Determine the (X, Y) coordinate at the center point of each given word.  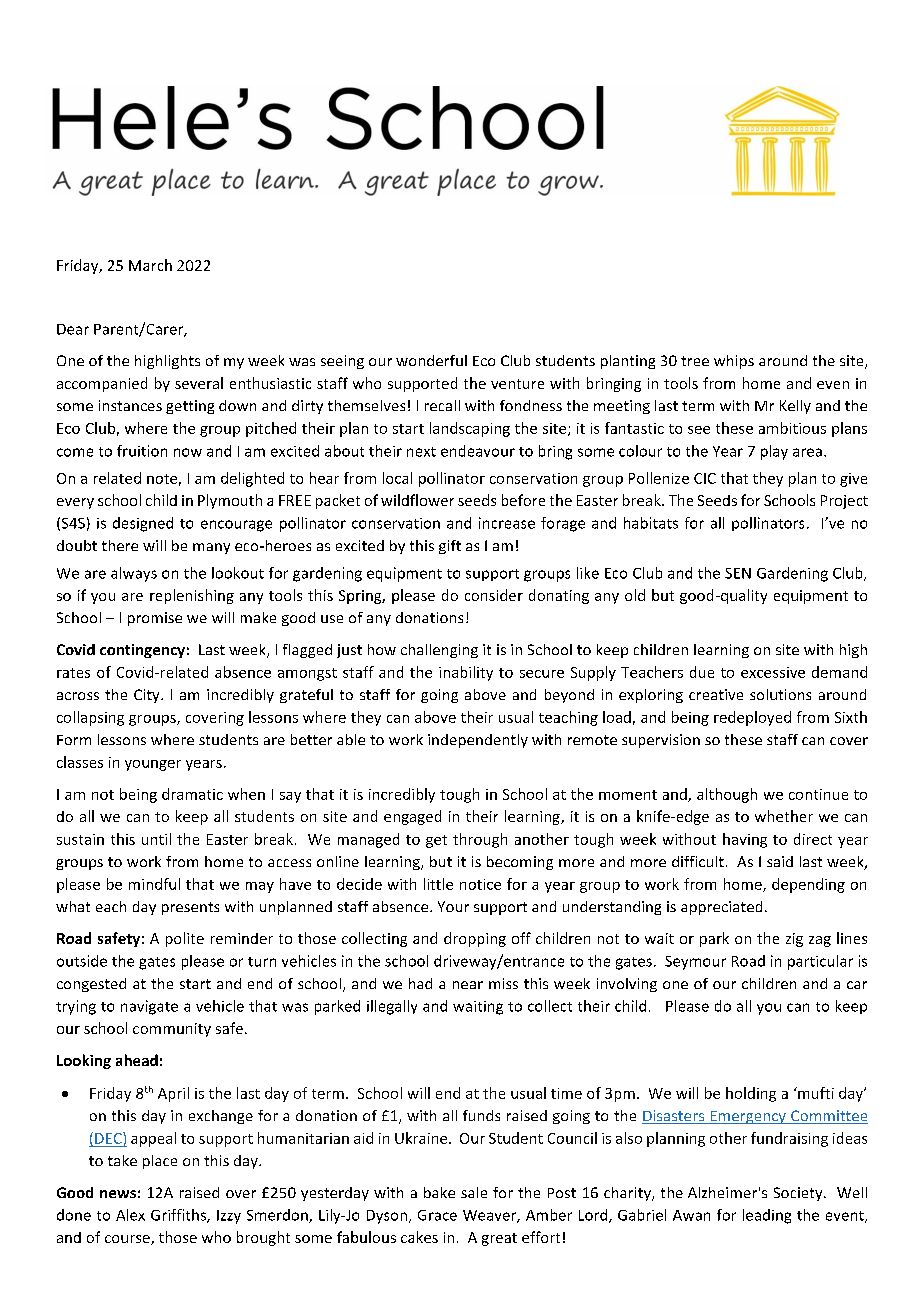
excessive (773, 672)
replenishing (192, 596)
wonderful (431, 360)
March (150, 265)
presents (190, 908)
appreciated (721, 908)
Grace (437, 1215)
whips (734, 362)
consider (494, 595)
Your (453, 906)
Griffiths (179, 1216)
